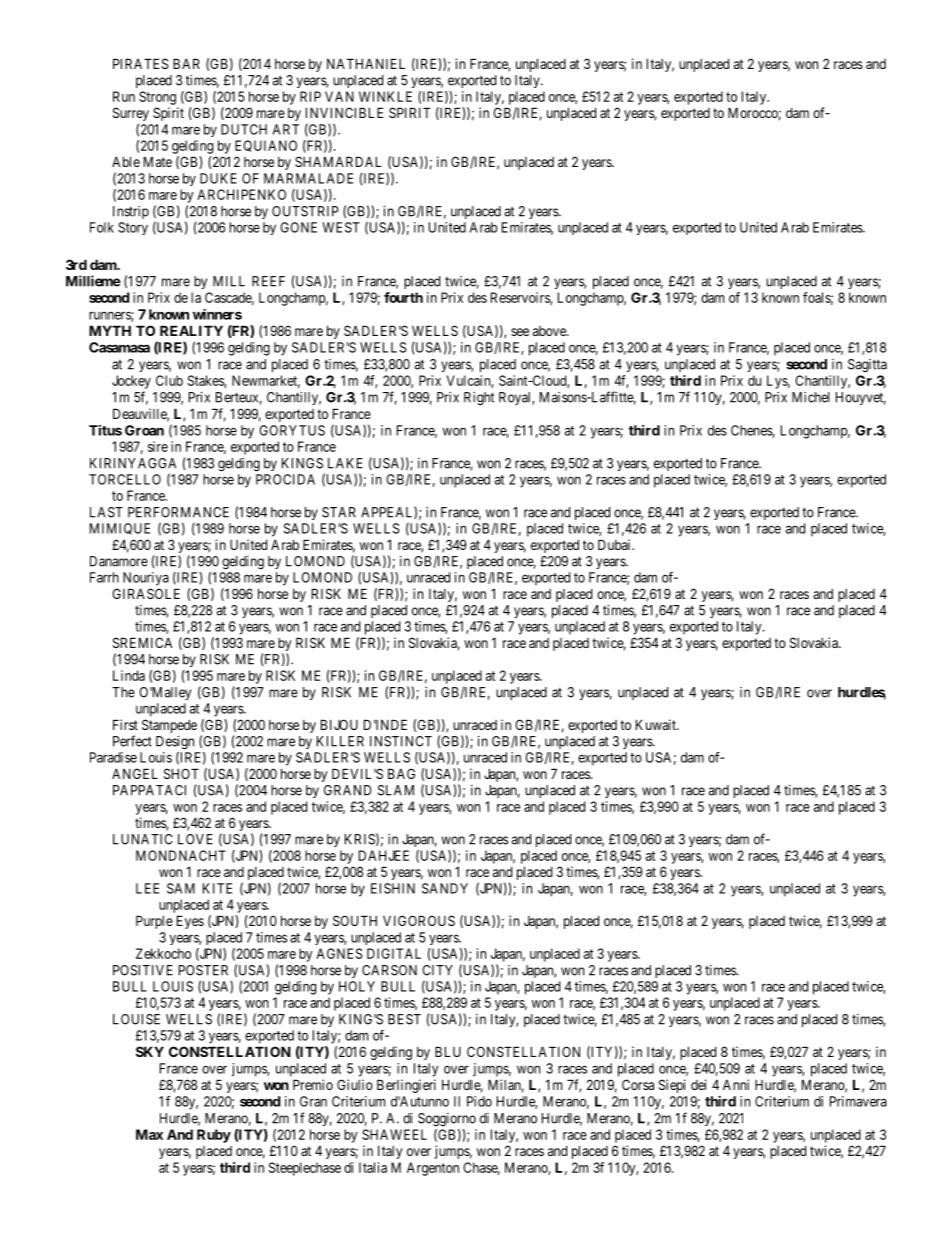  Describe the element at coordinates (657, 724) in the screenshot. I see `Kuwait` at that location.
